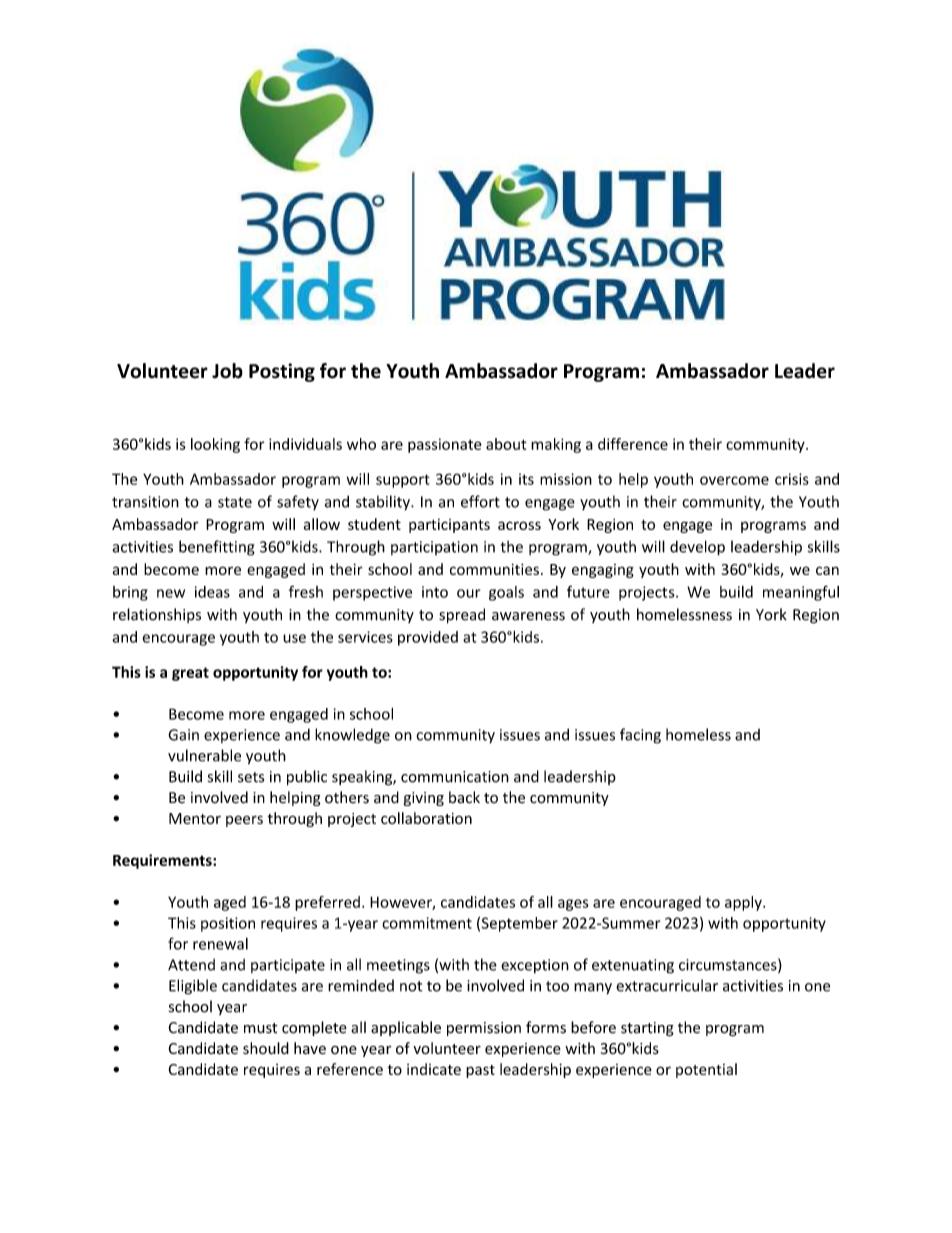 The height and width of the screenshot is (1233, 952). I want to click on spread, so click(462, 616).
